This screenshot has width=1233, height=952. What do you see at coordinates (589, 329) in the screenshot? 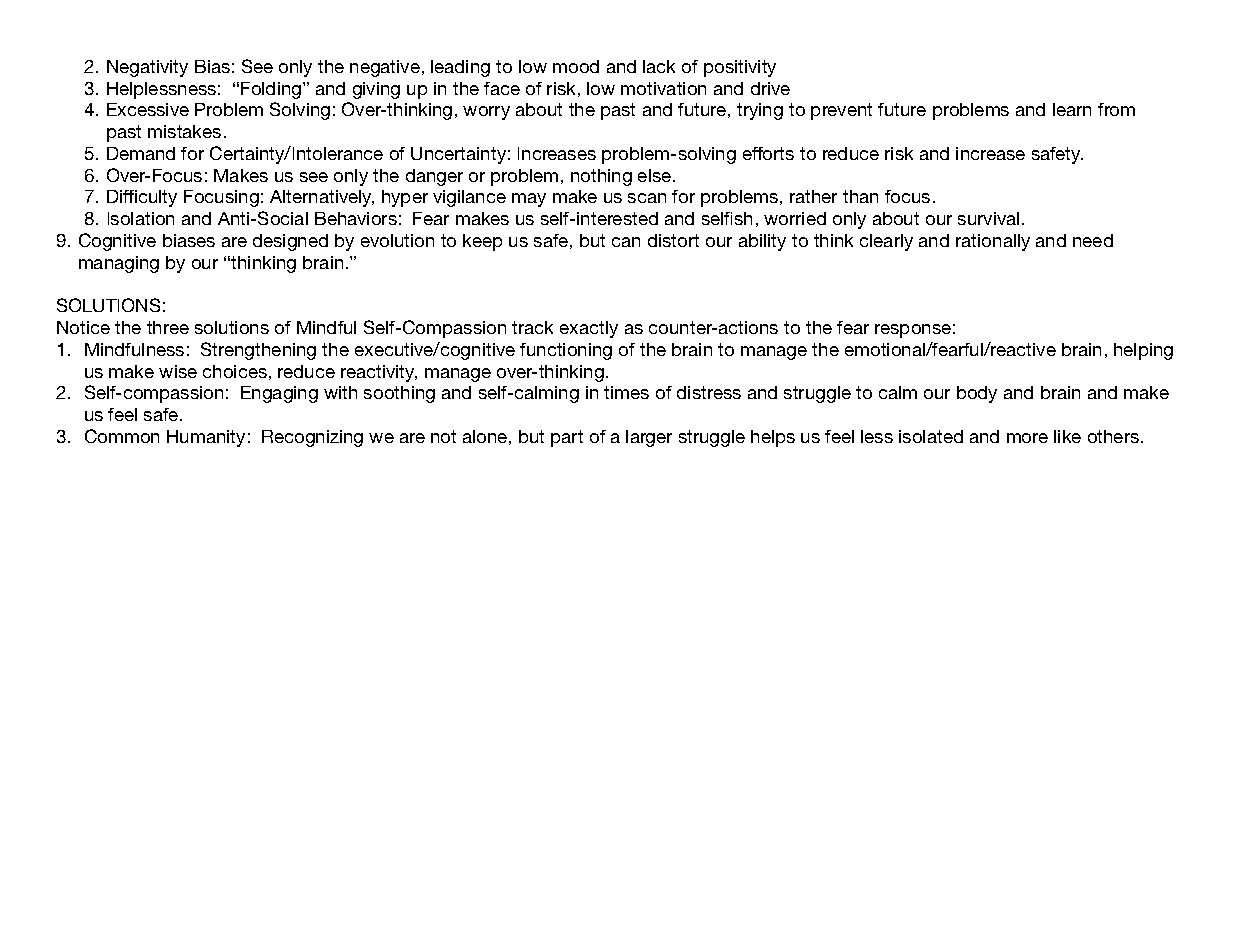
I see `exactly` at bounding box center [589, 329].
